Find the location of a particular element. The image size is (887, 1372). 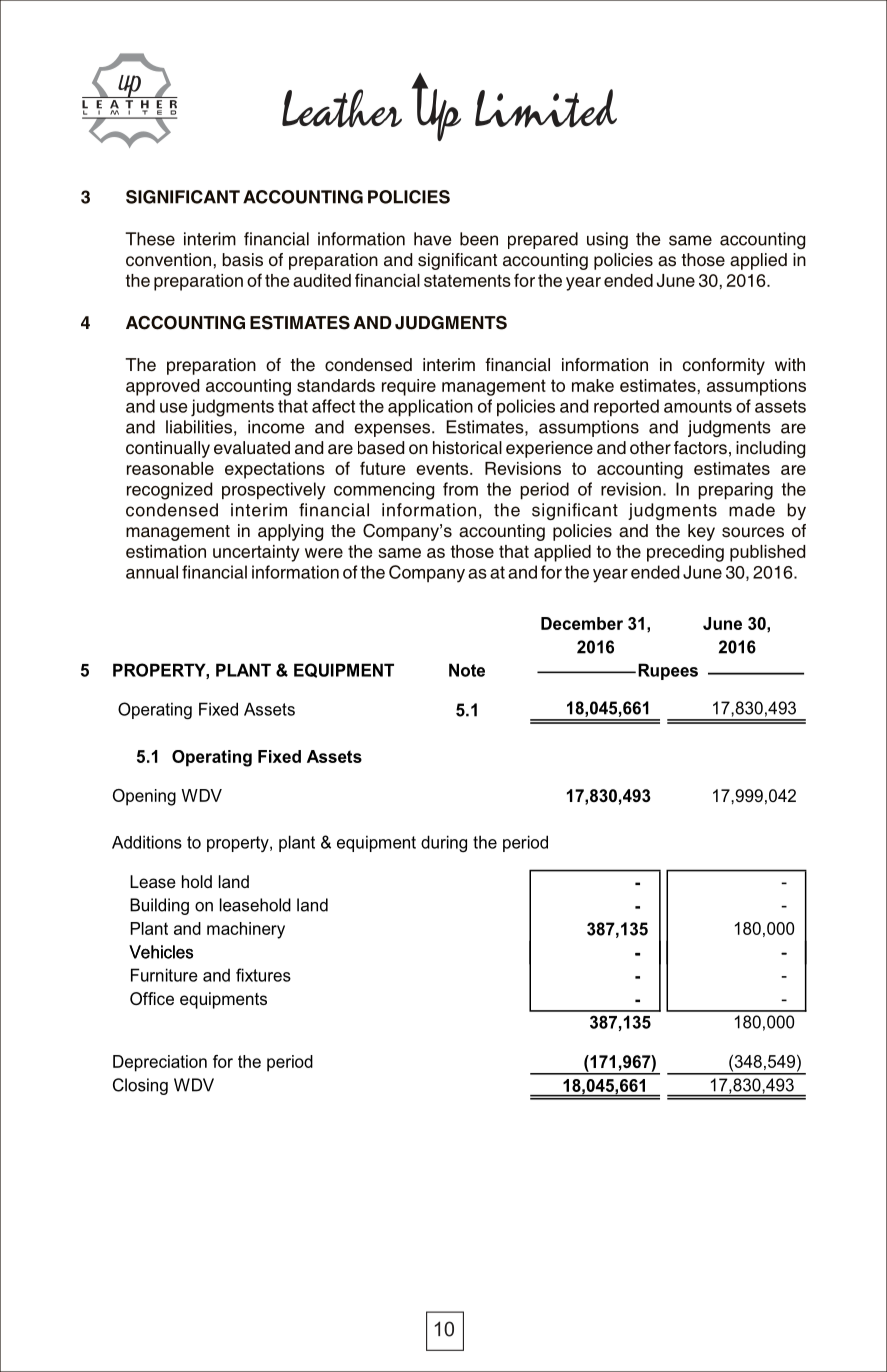

uncertainty is located at coordinates (256, 553).
